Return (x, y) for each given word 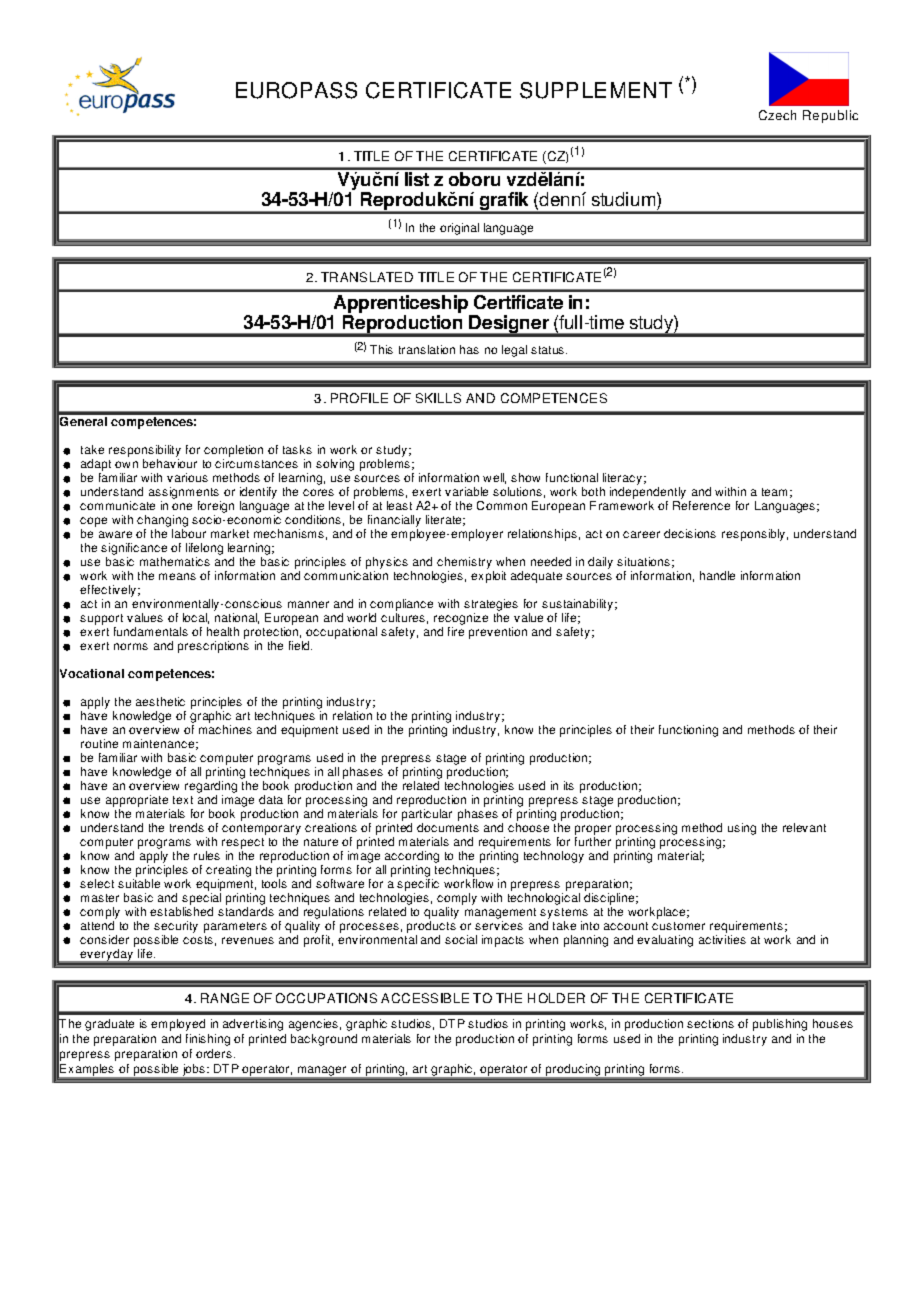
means (177, 576)
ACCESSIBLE (425, 998)
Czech (777, 115)
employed (178, 1025)
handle (717, 575)
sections (710, 1023)
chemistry (465, 564)
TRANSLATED (367, 277)
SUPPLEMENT (596, 90)
